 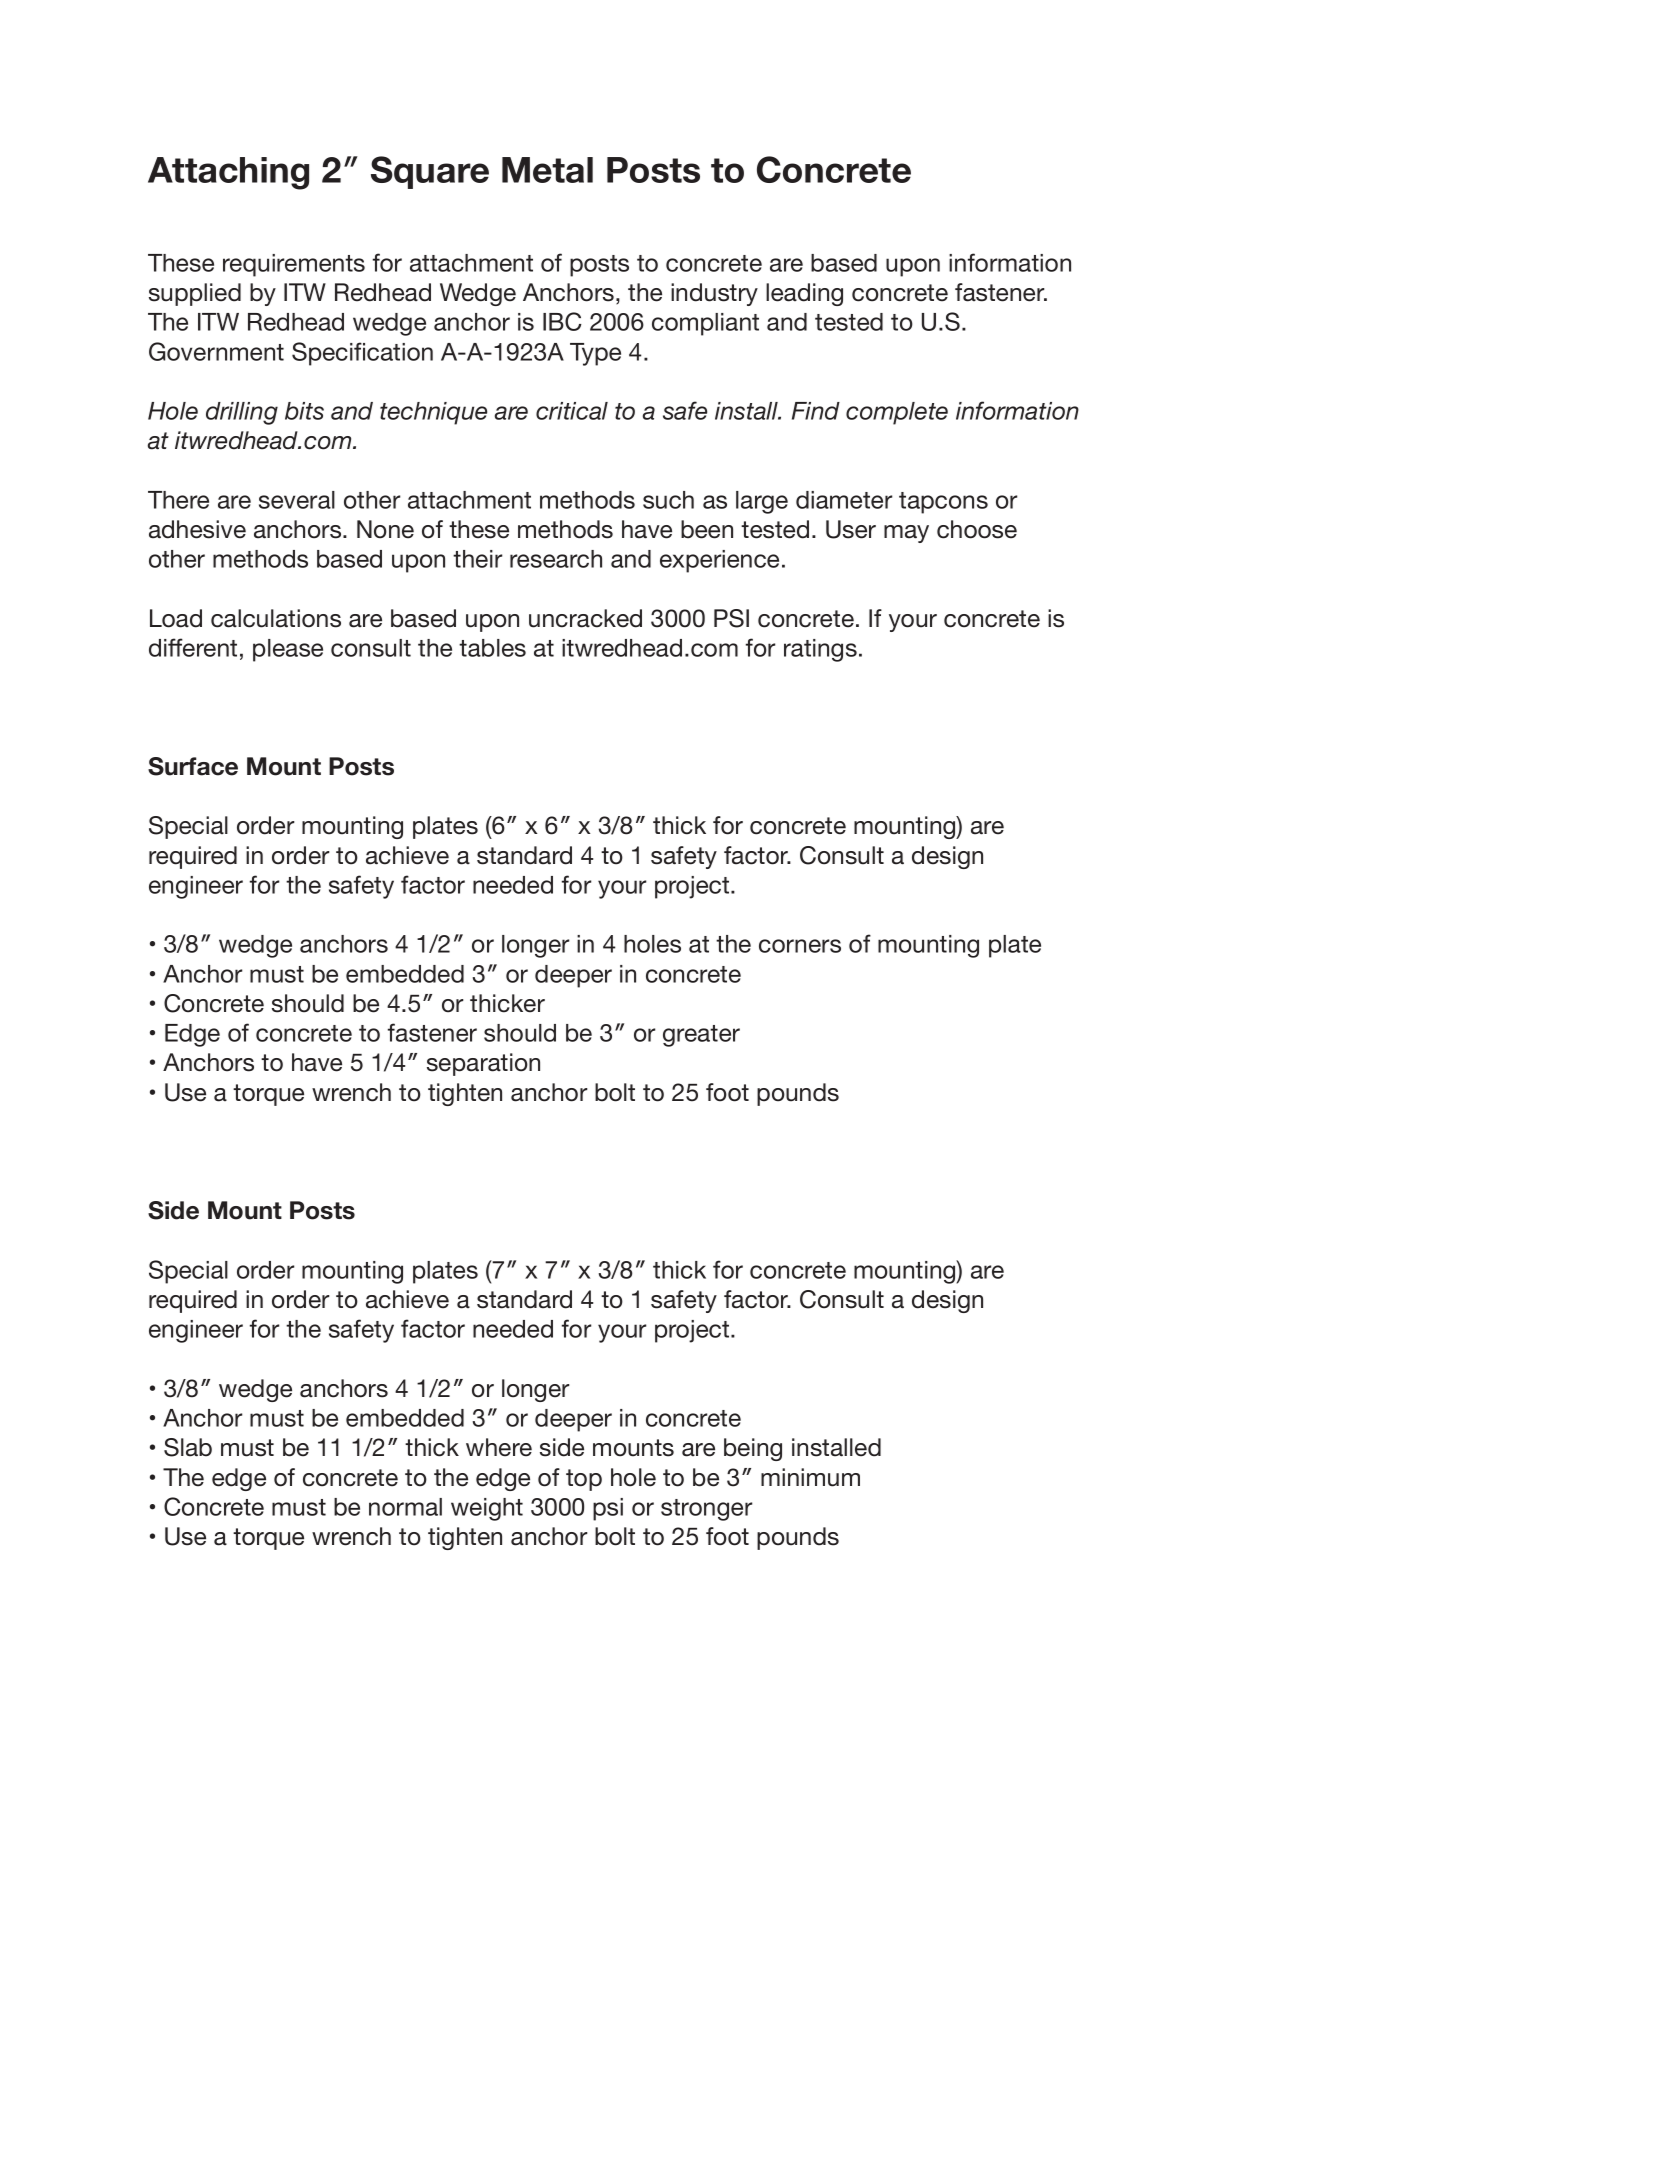 I want to click on Slab, so click(x=188, y=1447).
